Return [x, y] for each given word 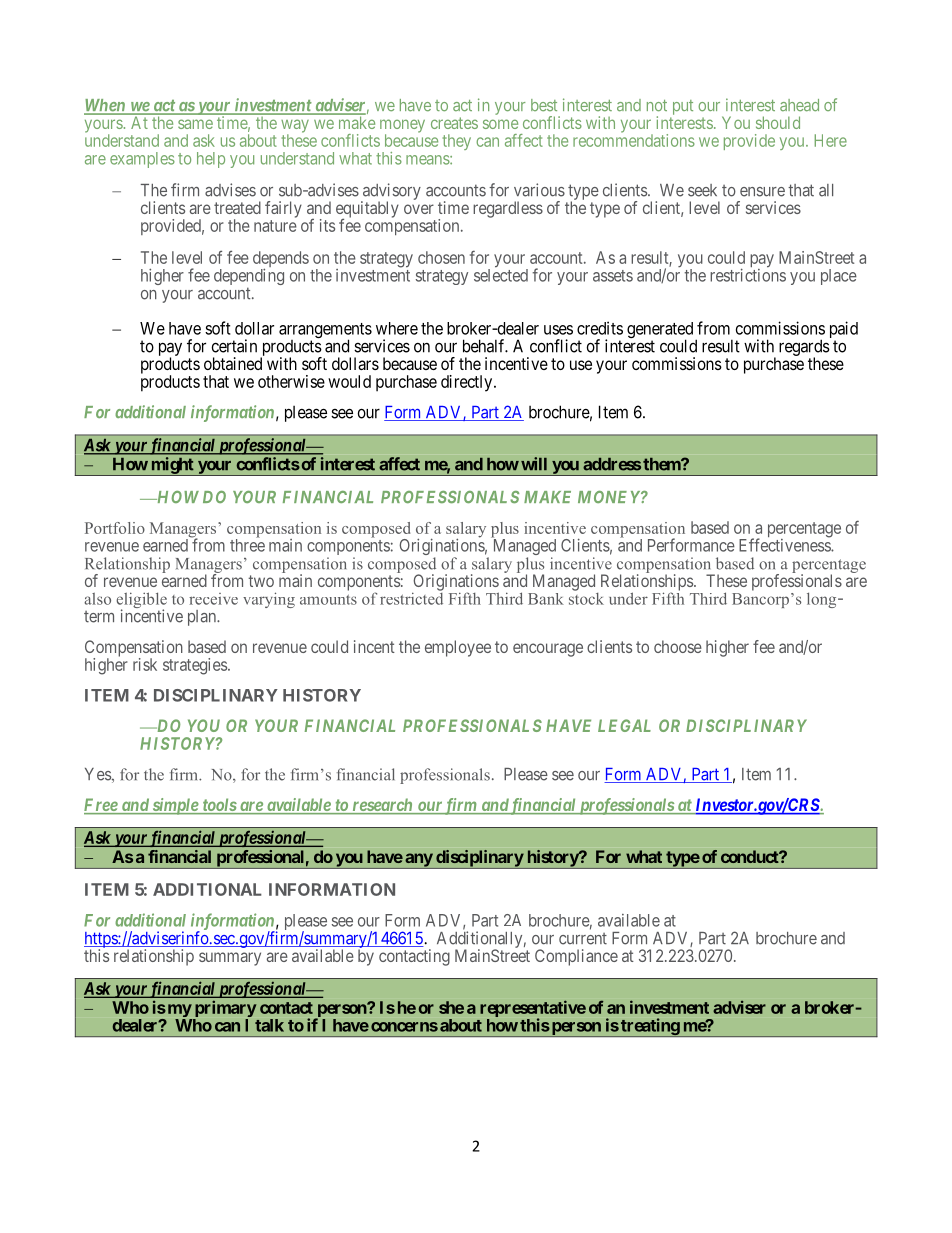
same [195, 124]
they [457, 142]
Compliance [576, 957]
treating [650, 1027]
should [778, 122]
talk [269, 1025]
